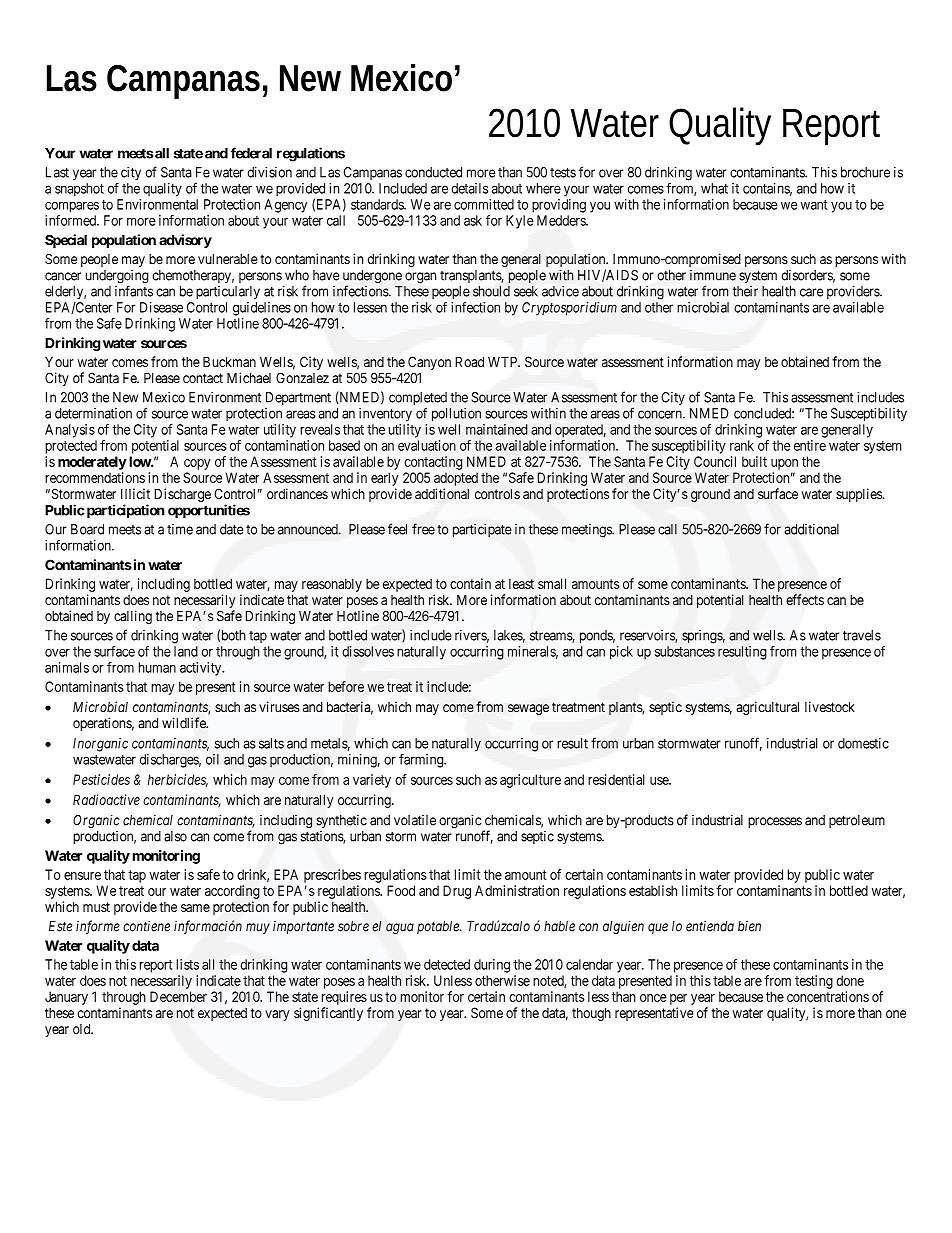  I want to click on detected, so click(447, 964).
